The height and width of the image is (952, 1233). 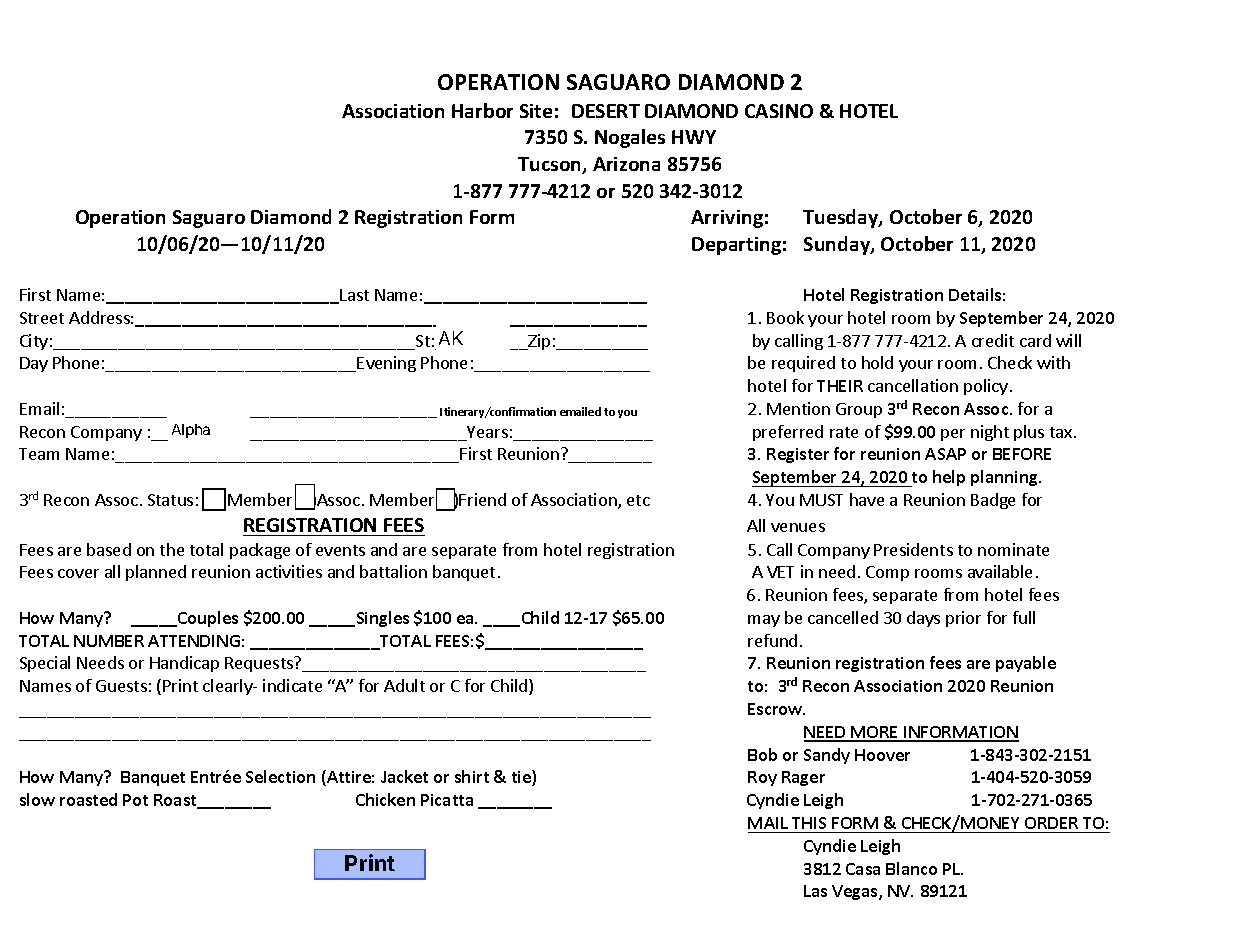 I want to click on cancellation, so click(x=913, y=385).
